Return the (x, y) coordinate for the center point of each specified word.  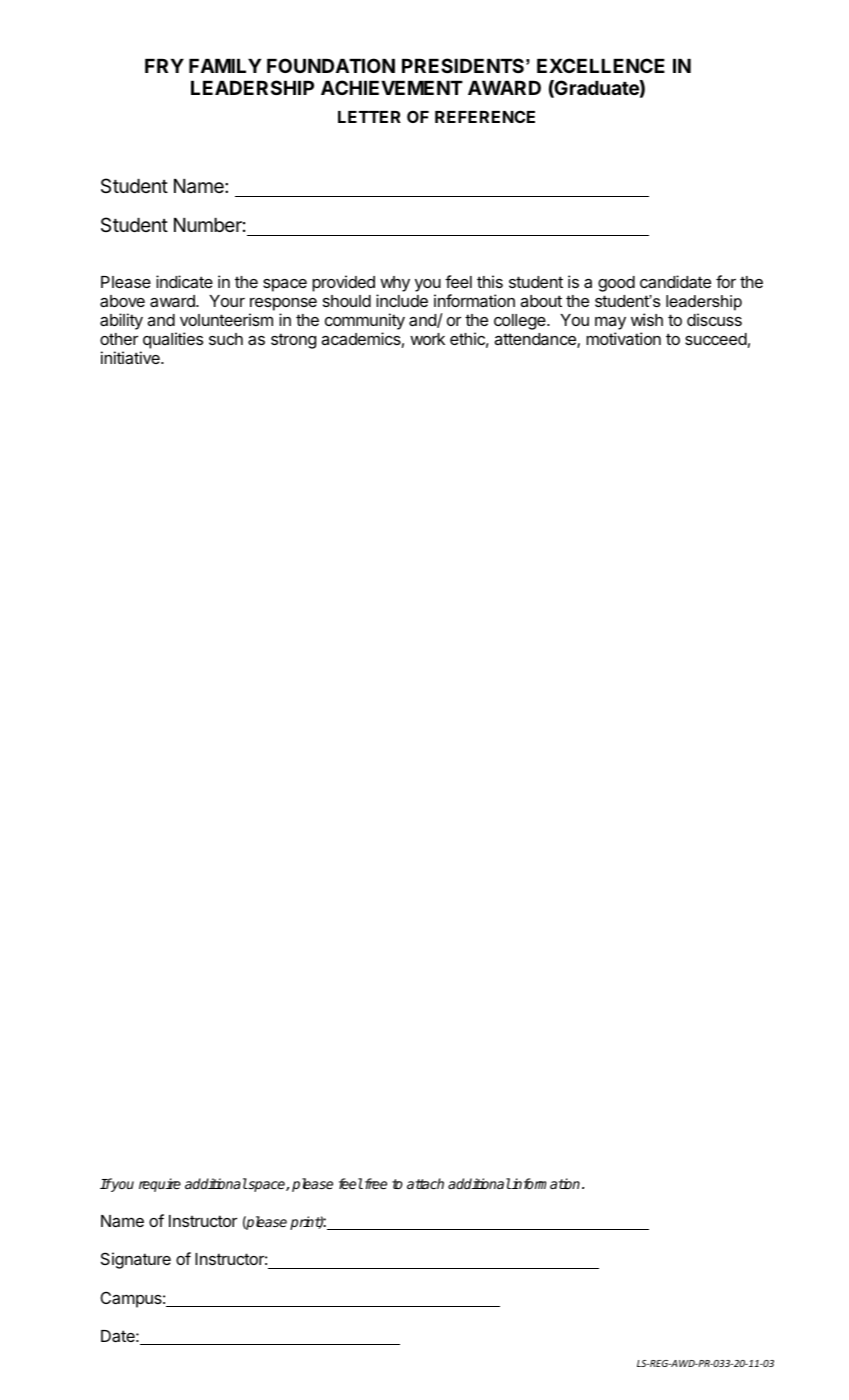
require (160, 1185)
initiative (131, 357)
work (427, 339)
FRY (164, 66)
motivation (623, 338)
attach (425, 1183)
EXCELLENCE (601, 65)
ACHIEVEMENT (392, 87)
